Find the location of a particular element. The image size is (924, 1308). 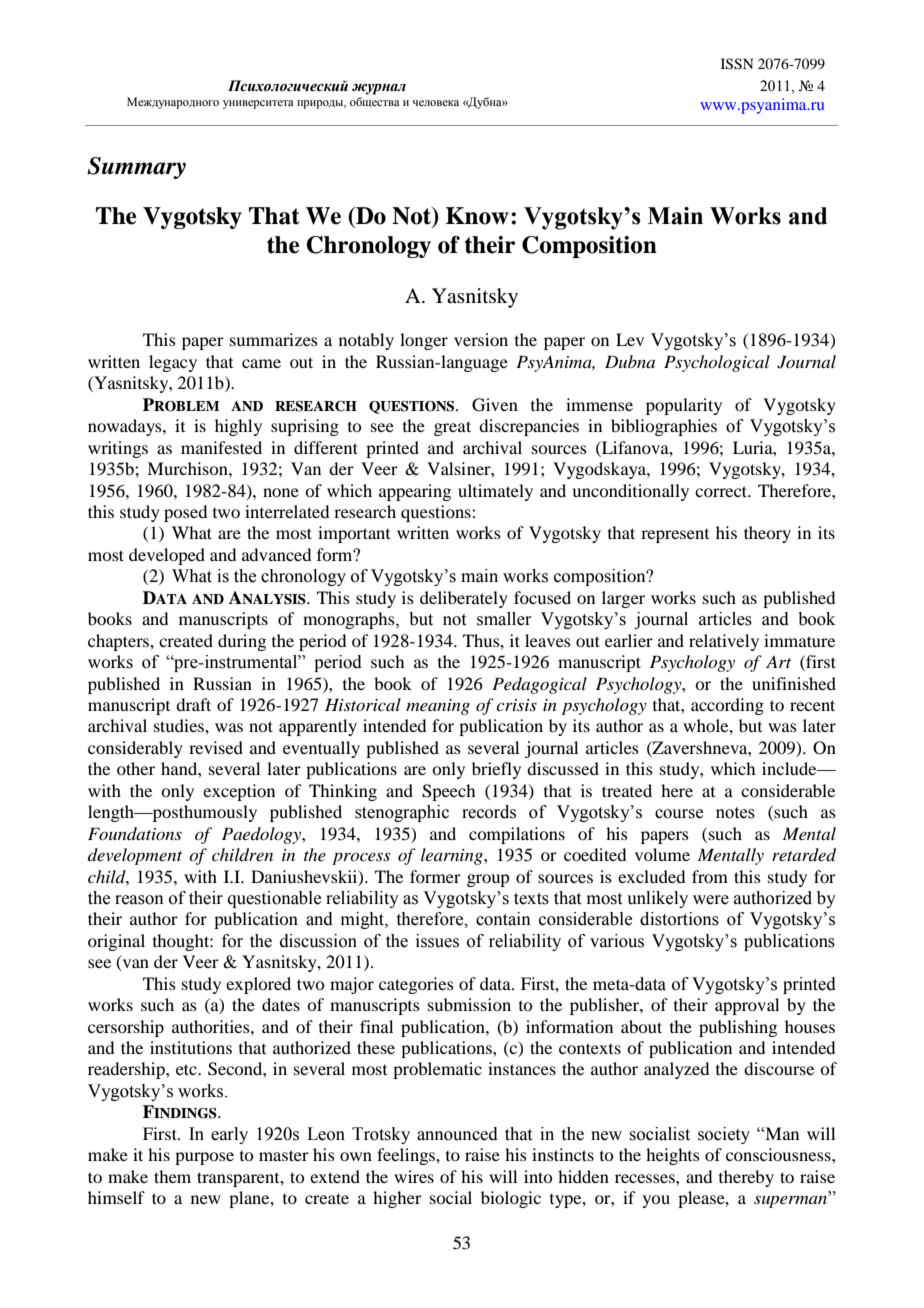

Summary is located at coordinates (136, 168).
